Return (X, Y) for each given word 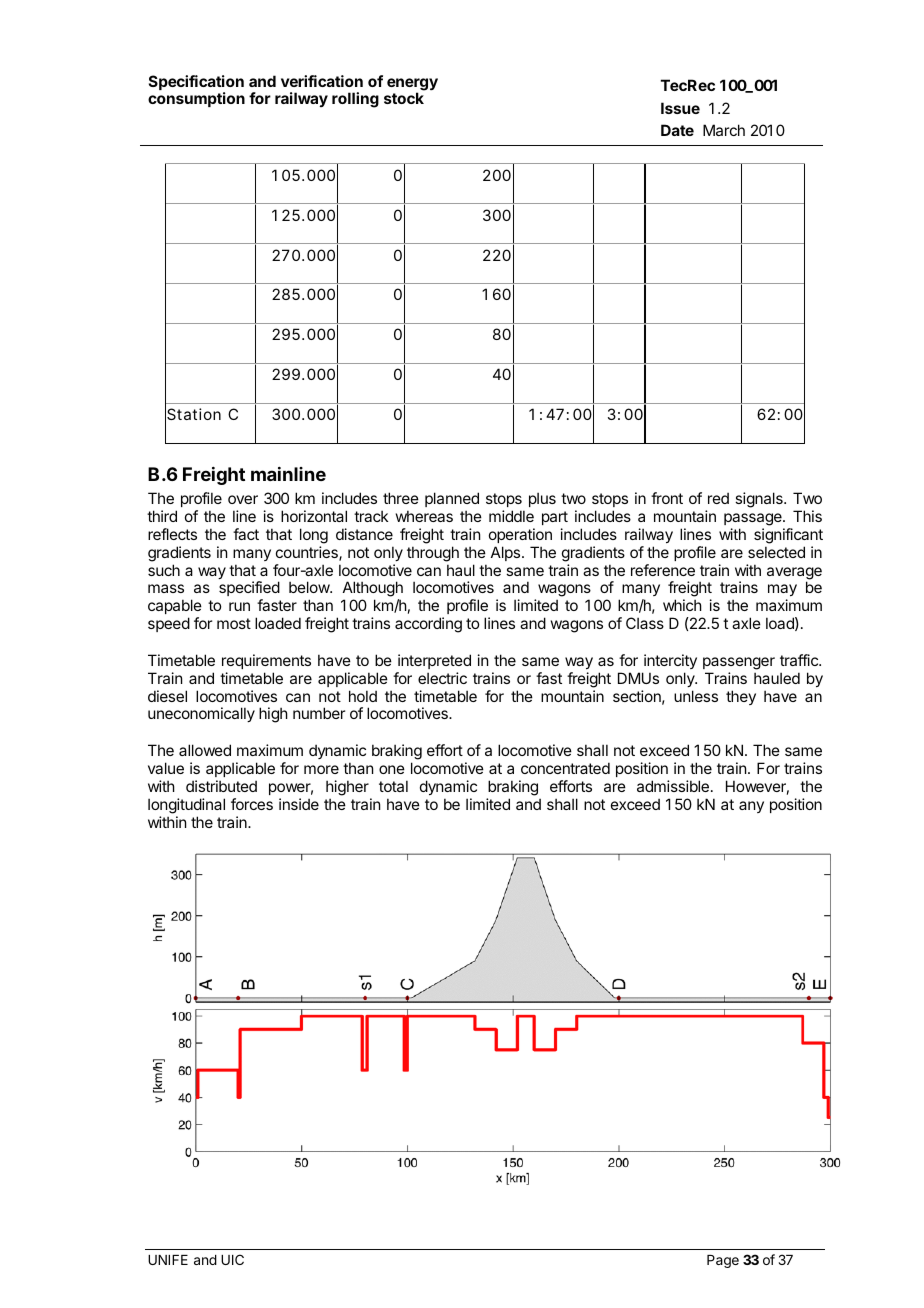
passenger (739, 663)
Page (723, 1261)
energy (412, 85)
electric (442, 678)
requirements (266, 661)
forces (252, 804)
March (724, 130)
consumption (196, 99)
